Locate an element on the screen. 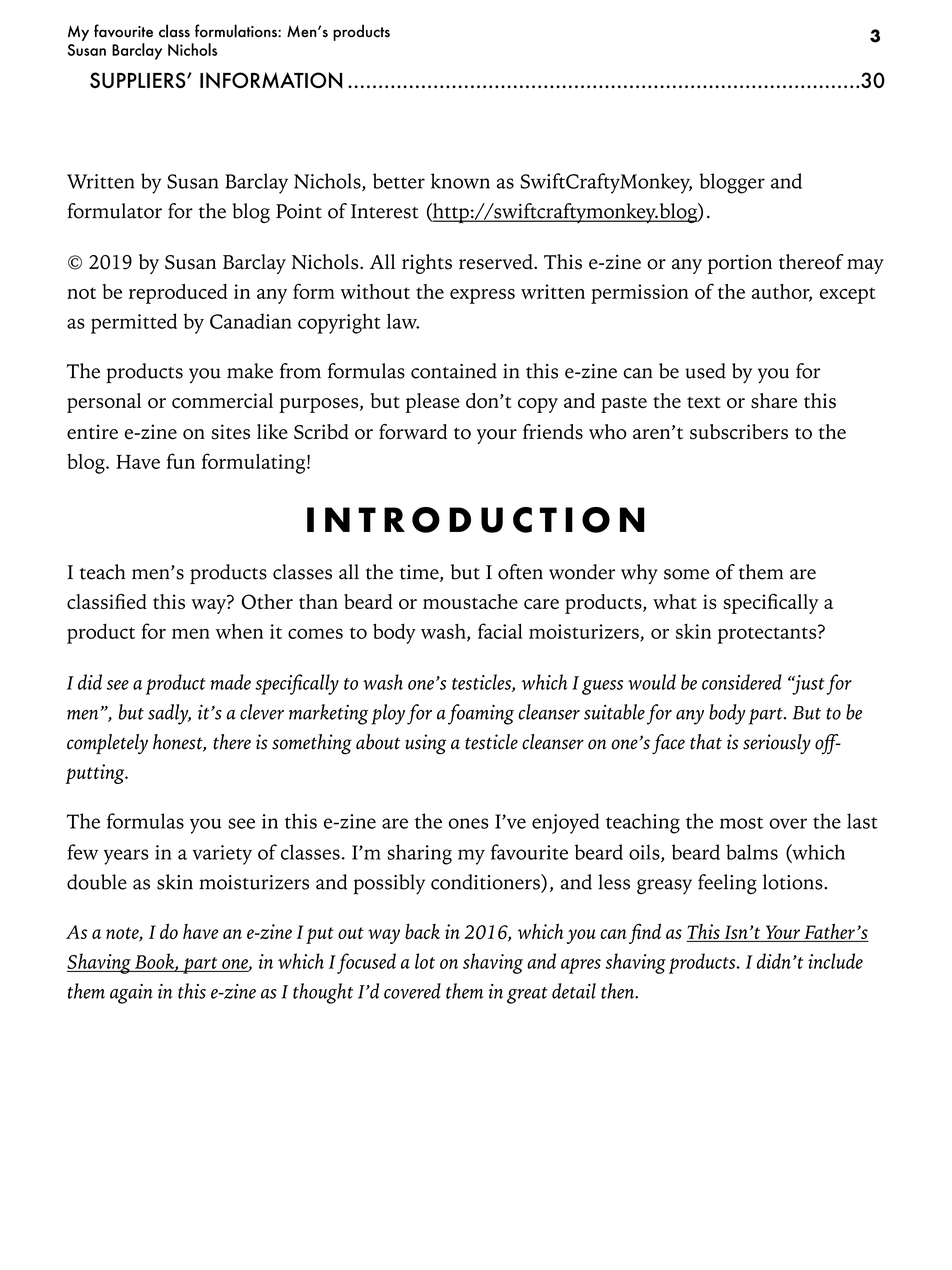 This screenshot has width=952, height=1270. commercial is located at coordinates (222, 401).
